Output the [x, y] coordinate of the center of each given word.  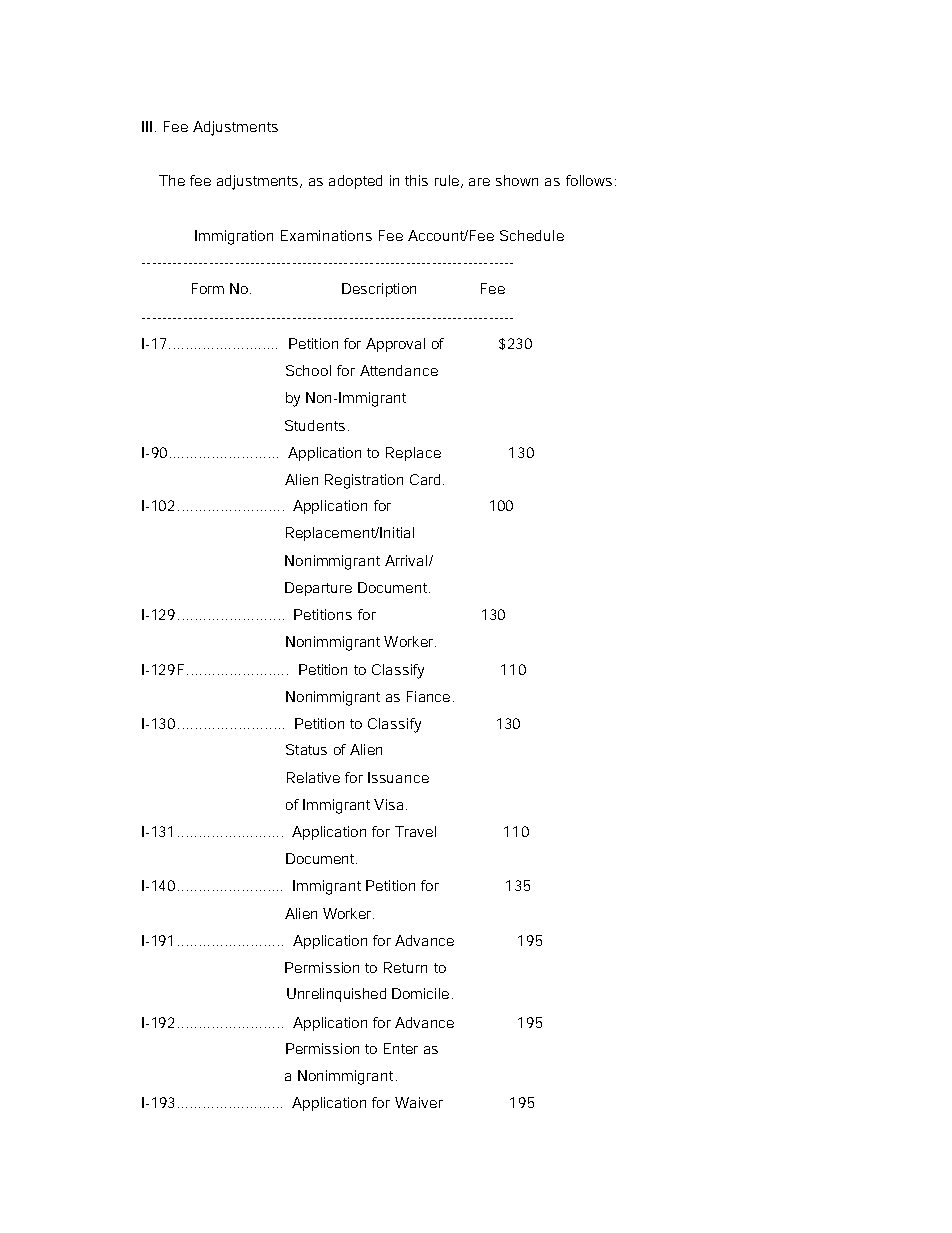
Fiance [428, 696]
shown [517, 180]
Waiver [419, 1102]
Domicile [420, 993]
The [172, 180]
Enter [401, 1048]
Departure [318, 589]
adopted [355, 182]
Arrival [407, 560]
